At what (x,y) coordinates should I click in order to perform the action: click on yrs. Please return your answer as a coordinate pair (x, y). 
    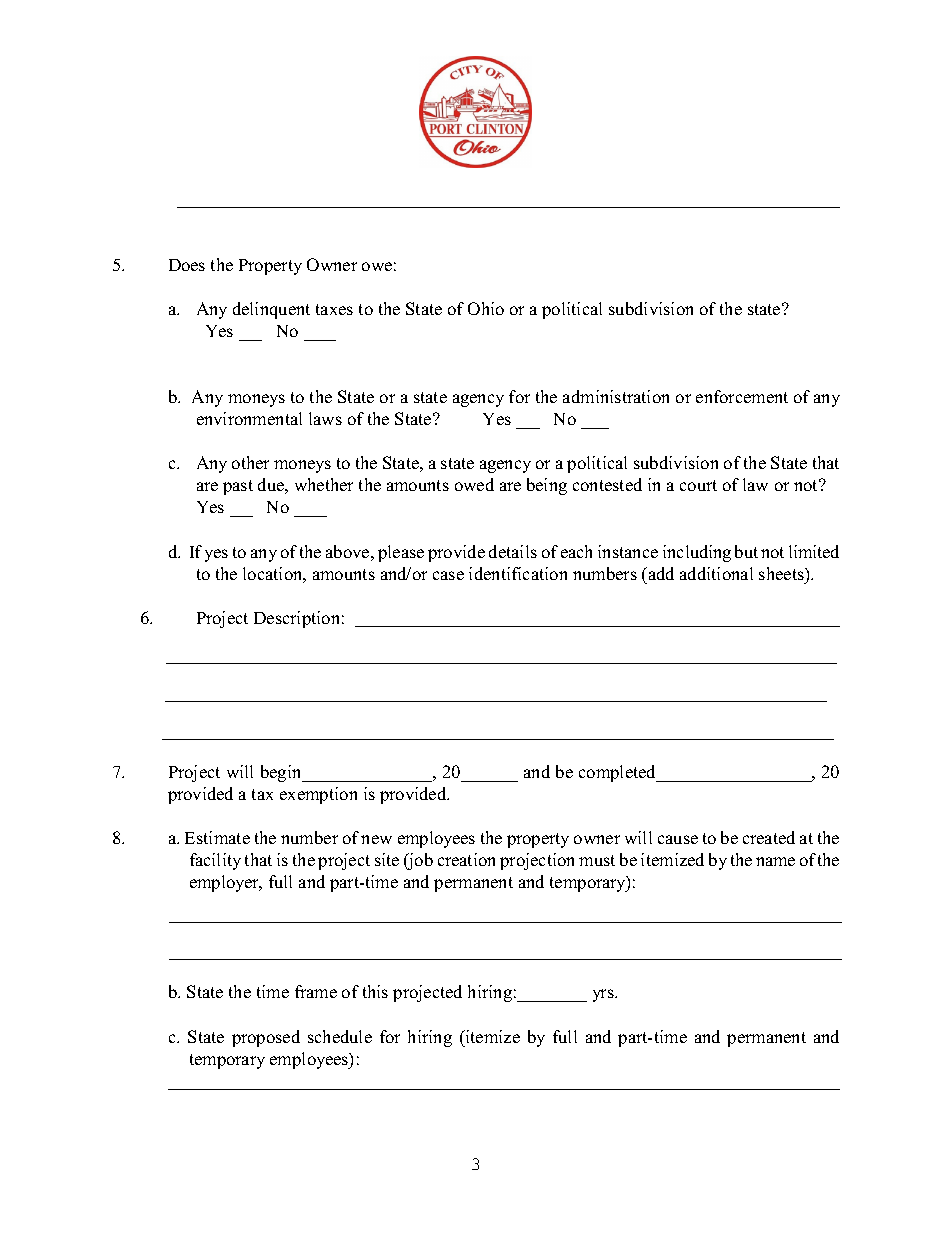
    Looking at the image, I should click on (604, 995).
